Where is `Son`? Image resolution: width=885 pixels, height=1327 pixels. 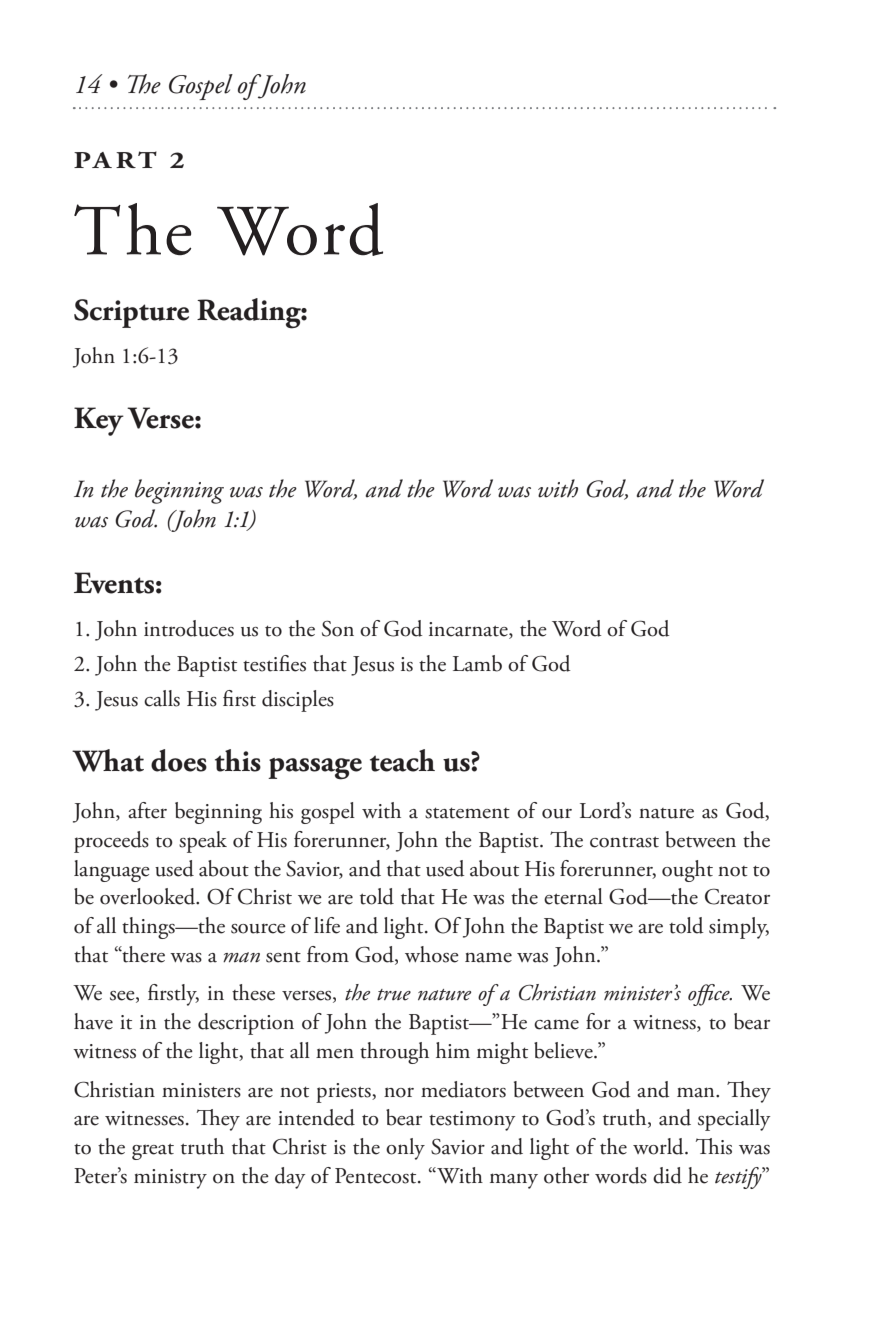
Son is located at coordinates (338, 628).
